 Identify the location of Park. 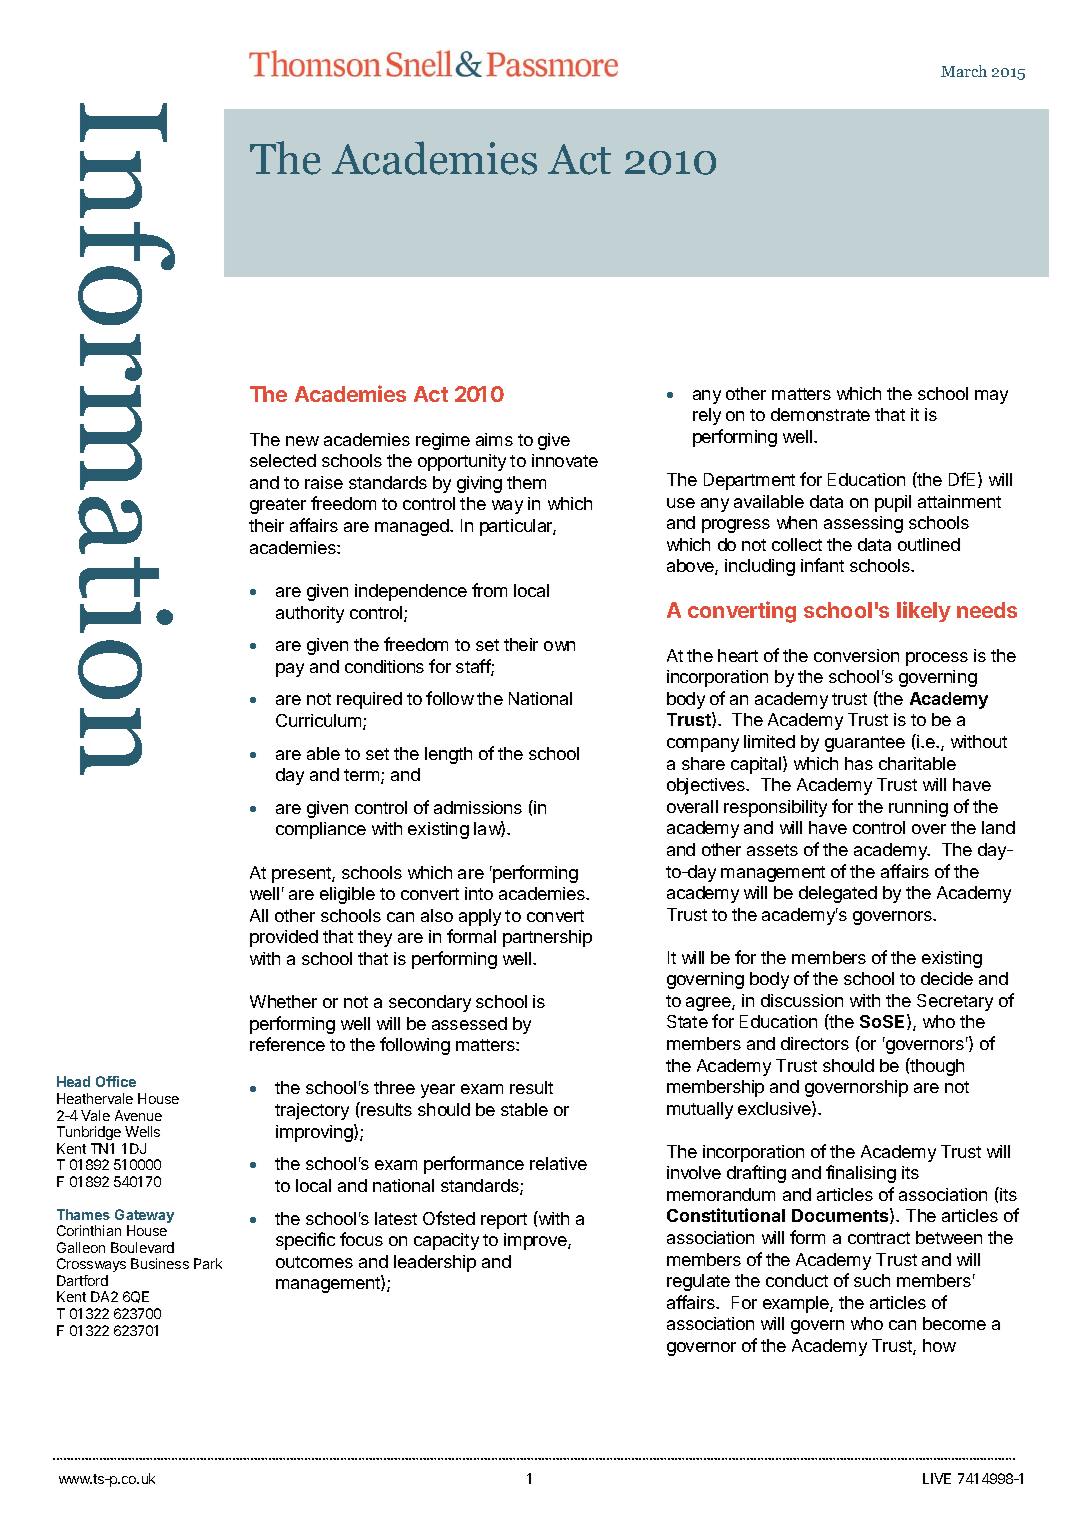
(208, 1263).
